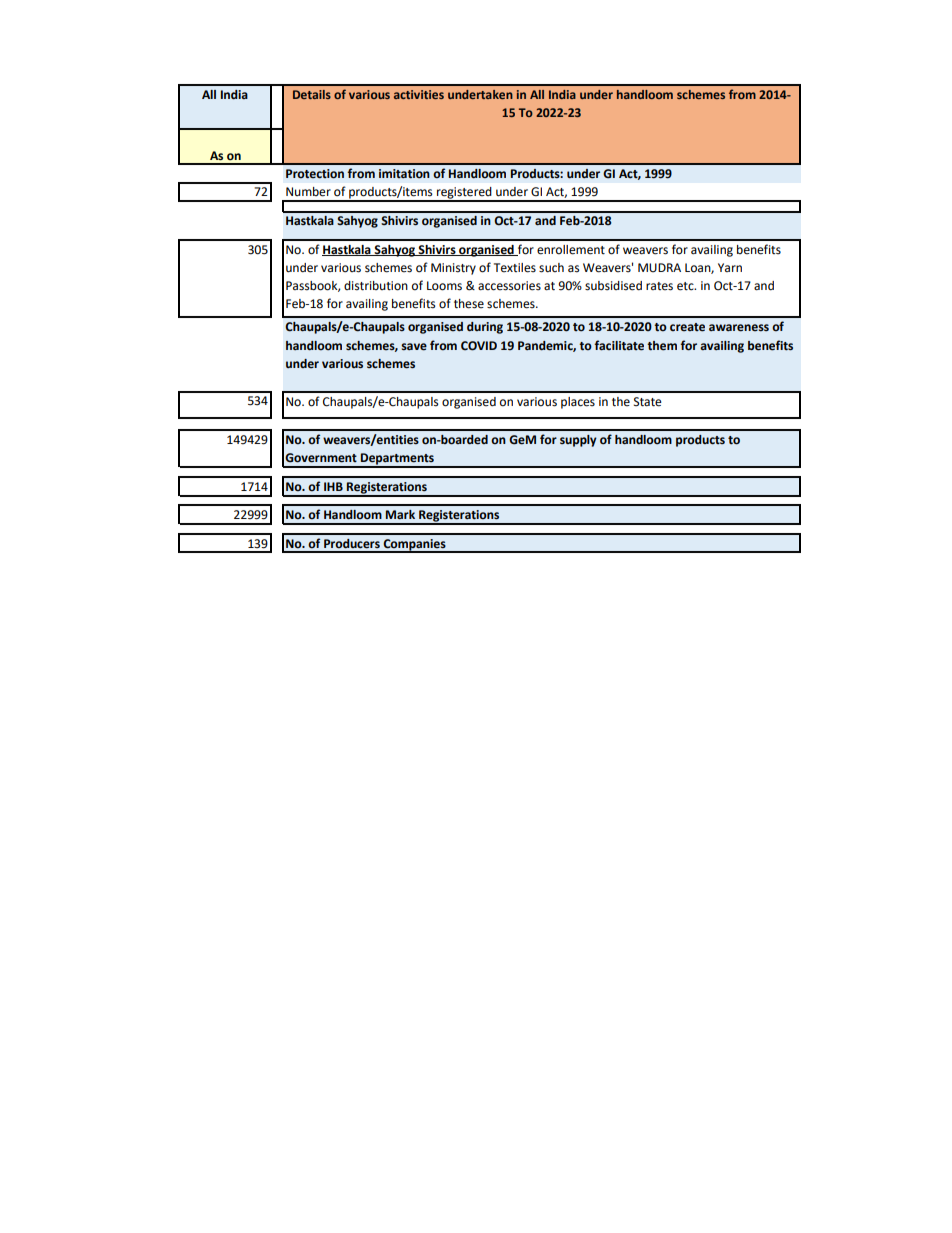 The image size is (952, 1233). What do you see at coordinates (578, 403) in the document?
I see `places` at bounding box center [578, 403].
